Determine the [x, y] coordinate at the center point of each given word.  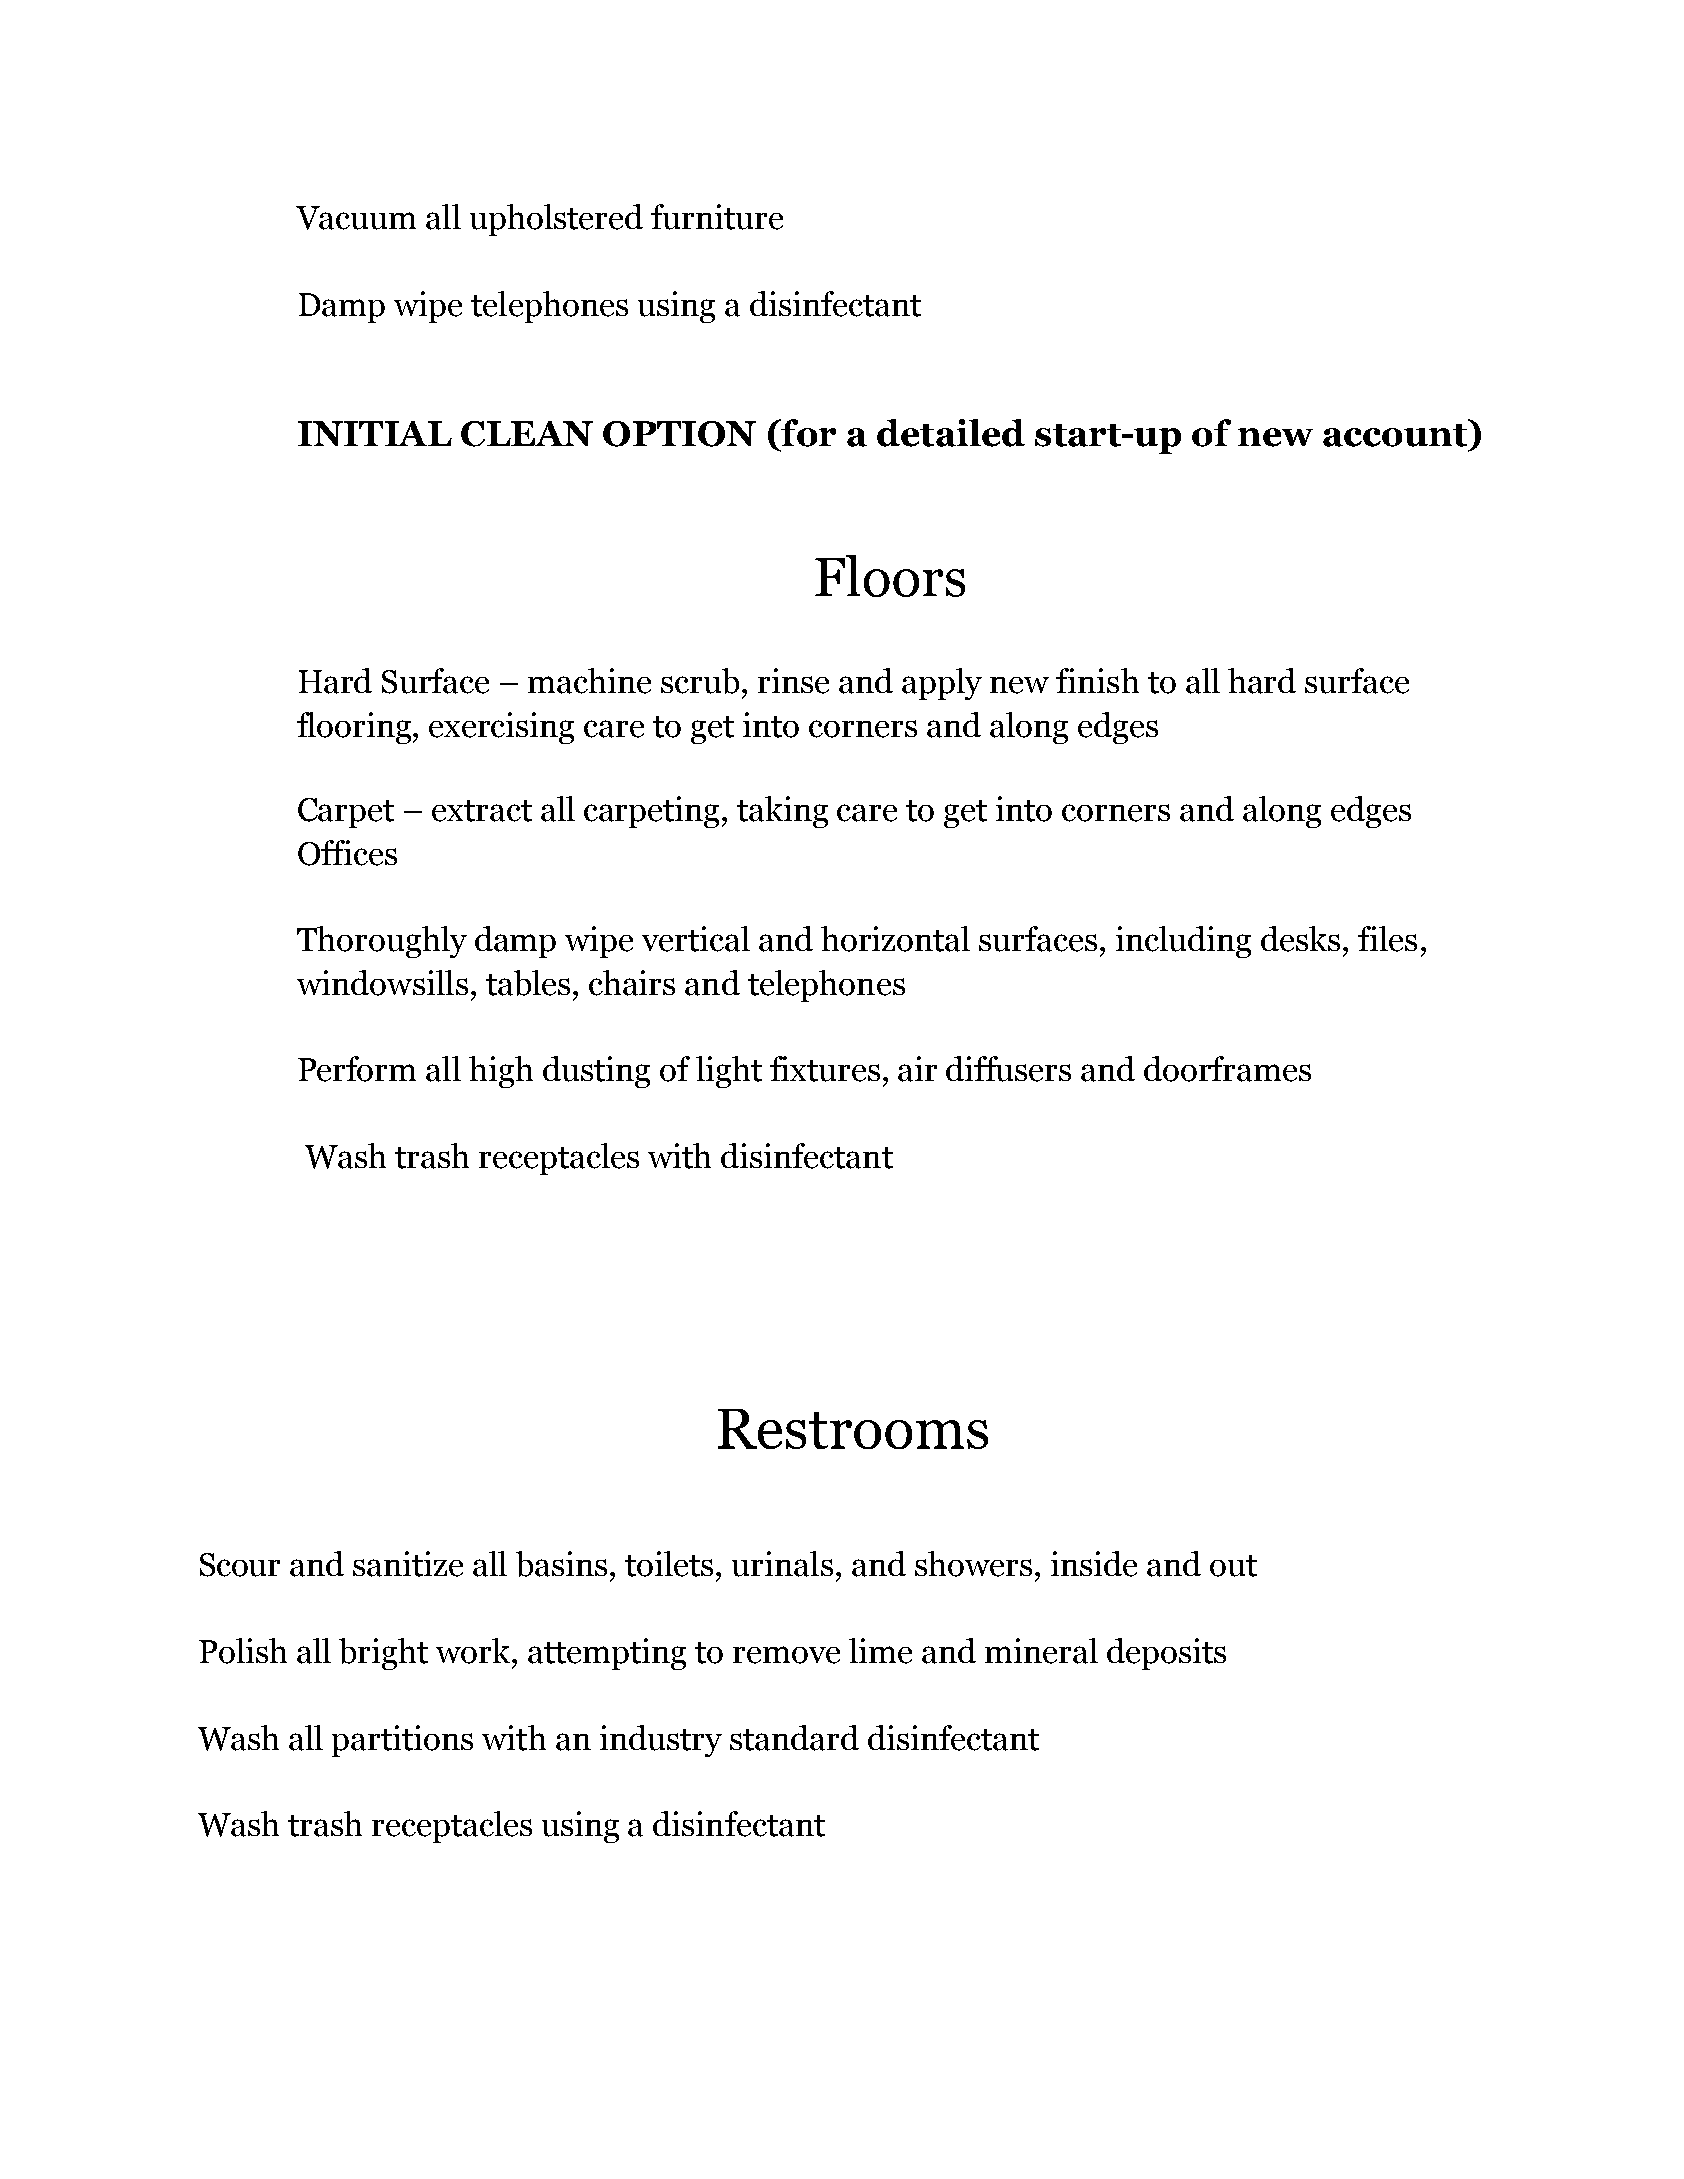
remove [786, 1655]
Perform [357, 1069]
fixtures [825, 1069]
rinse [793, 681]
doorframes [1227, 1069]
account [1396, 433]
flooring [355, 728]
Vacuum [356, 218]
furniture [717, 217]
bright [383, 1654]
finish [1097, 680]
